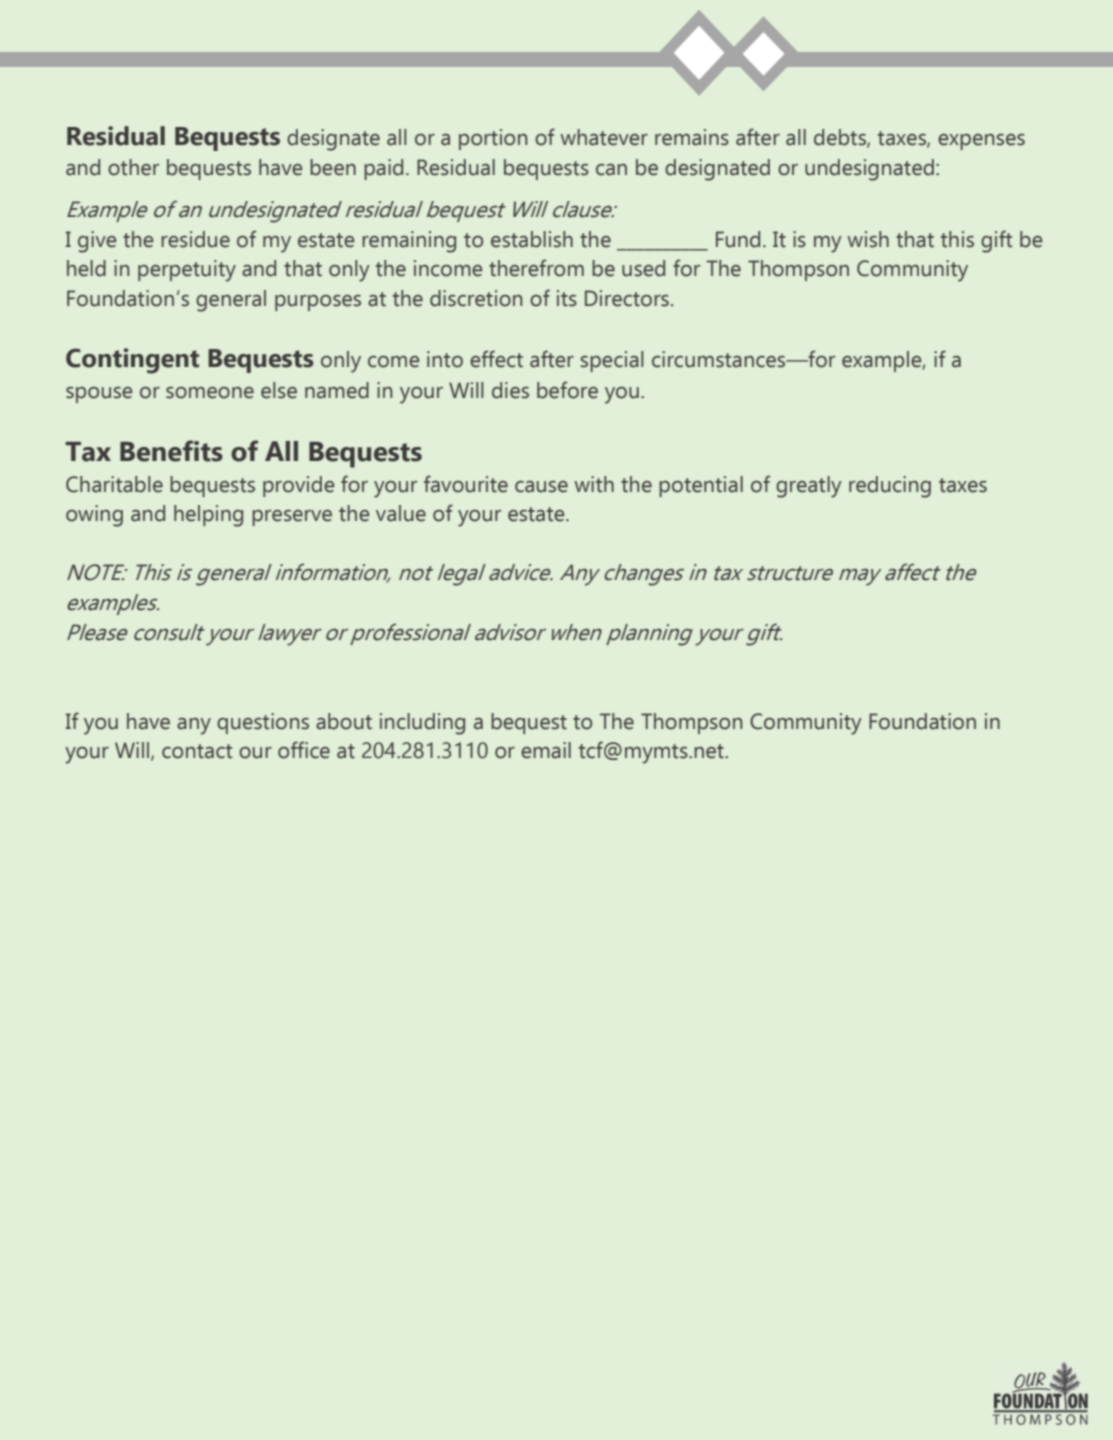 This screenshot has width=1113, height=1440. What do you see at coordinates (692, 137) in the screenshot?
I see `remains` at bounding box center [692, 137].
